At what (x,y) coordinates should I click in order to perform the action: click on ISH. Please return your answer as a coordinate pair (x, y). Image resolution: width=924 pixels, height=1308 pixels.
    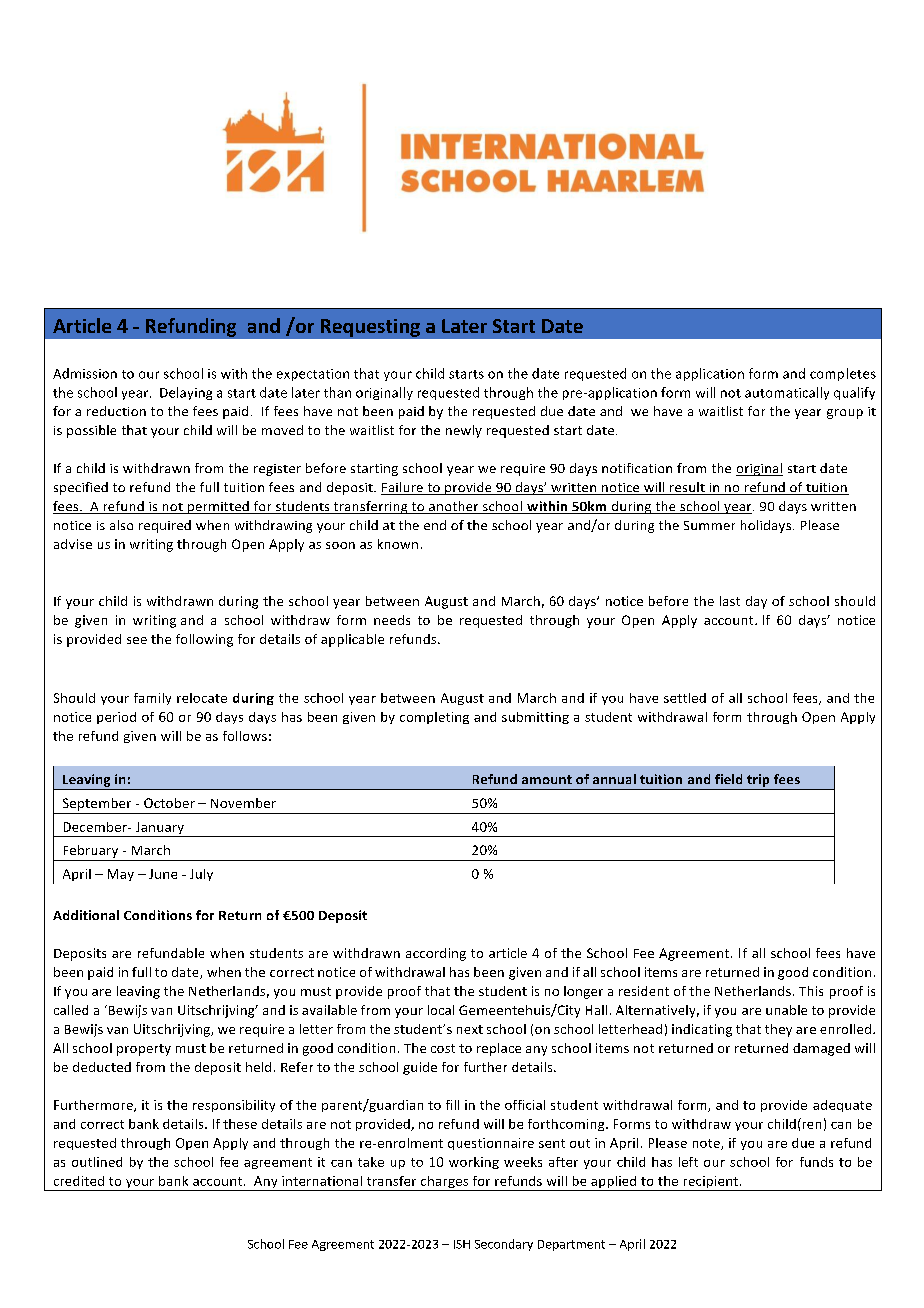
    Looking at the image, I should click on (462, 1244).
